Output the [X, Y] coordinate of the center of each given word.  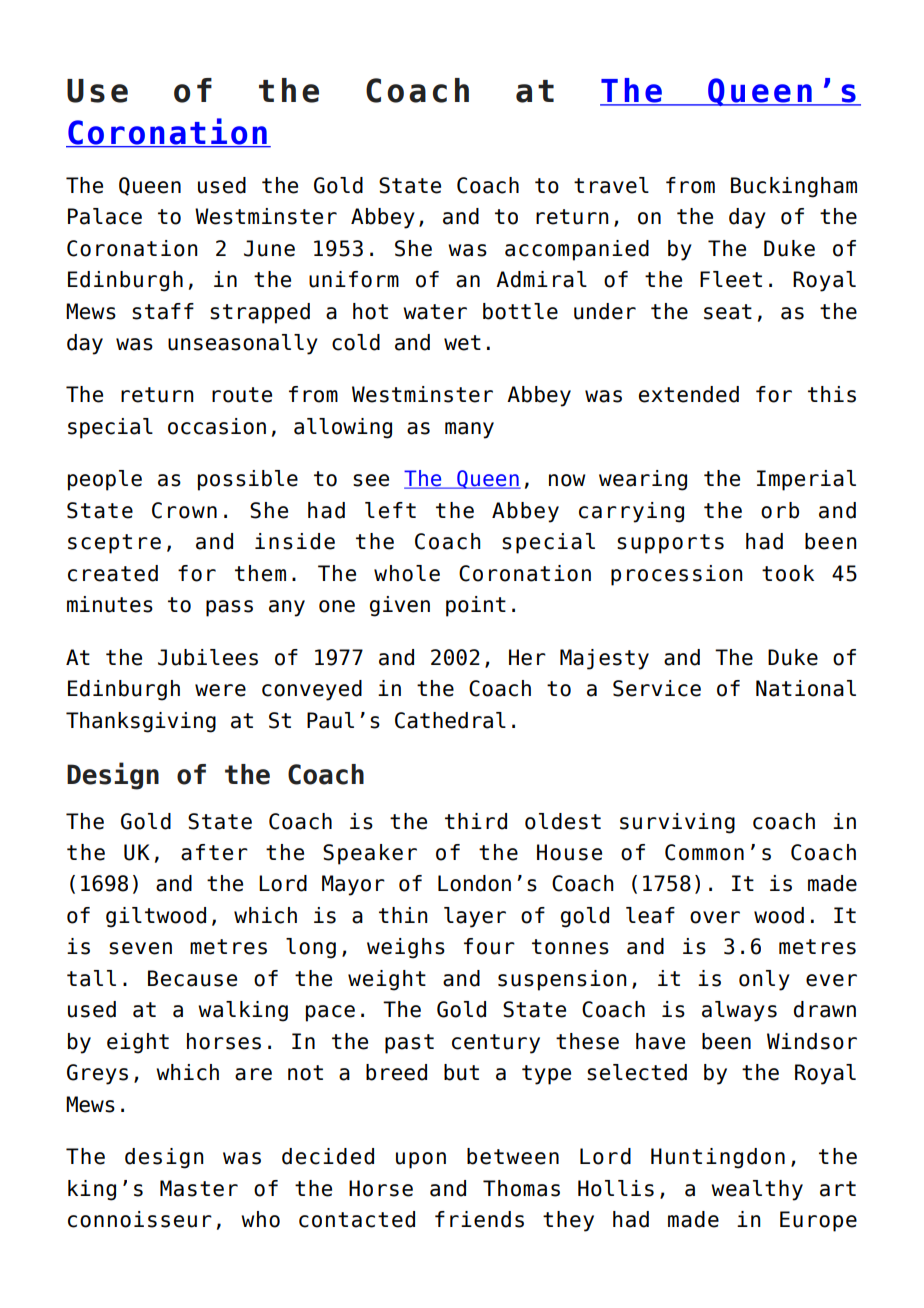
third [476, 821]
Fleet [731, 279]
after [214, 852]
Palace [105, 216]
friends [479, 1219]
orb [780, 510]
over [715, 917]
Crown [184, 510]
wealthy [757, 1190]
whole [407, 573]
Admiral [541, 279]
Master [199, 1188]
